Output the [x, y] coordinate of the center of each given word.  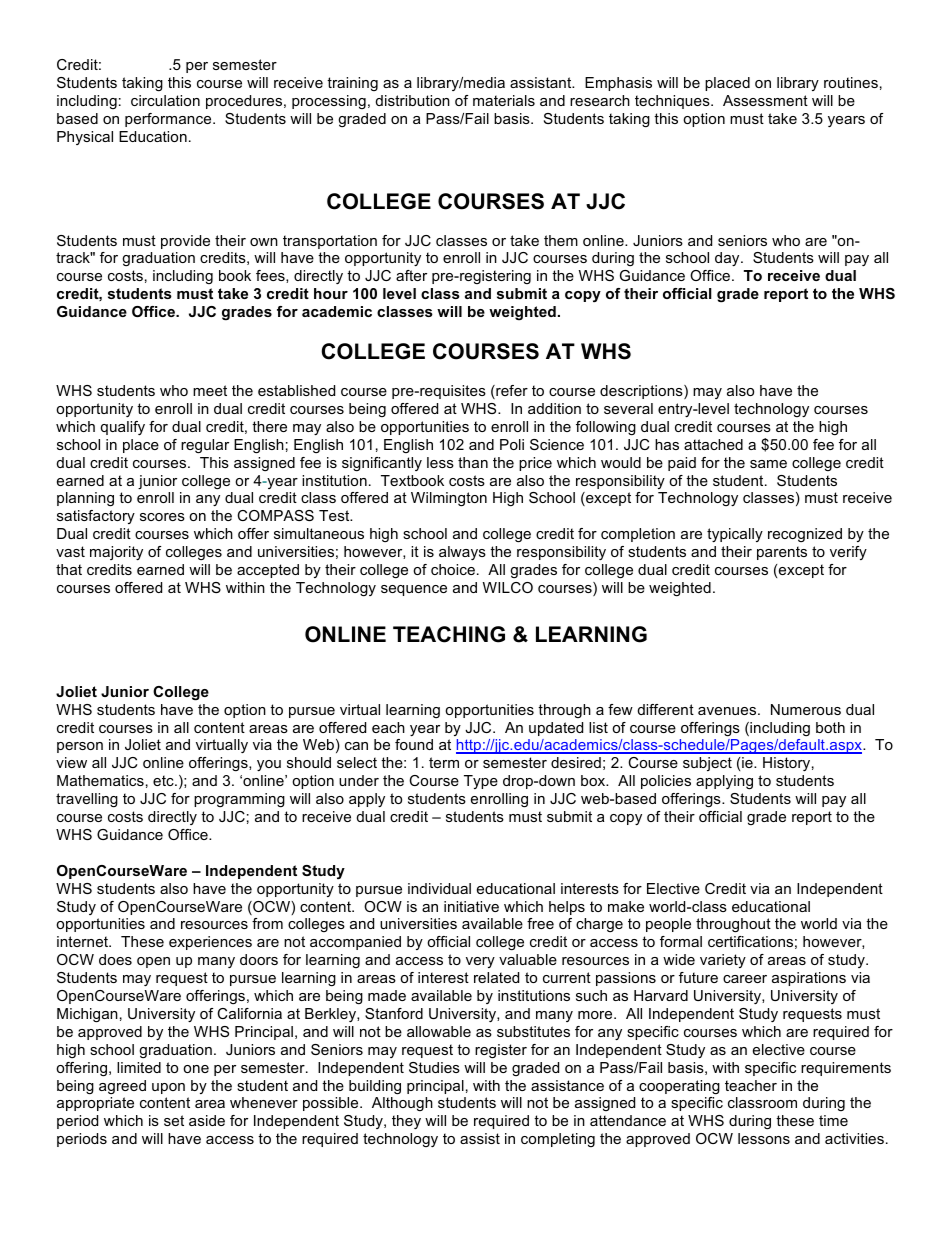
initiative [471, 906]
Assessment [765, 100]
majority [116, 553]
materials [504, 100]
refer [511, 392]
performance [169, 120]
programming [239, 800]
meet [210, 390]
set [174, 1120]
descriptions [642, 392]
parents [782, 553]
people [668, 925]
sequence [414, 590]
